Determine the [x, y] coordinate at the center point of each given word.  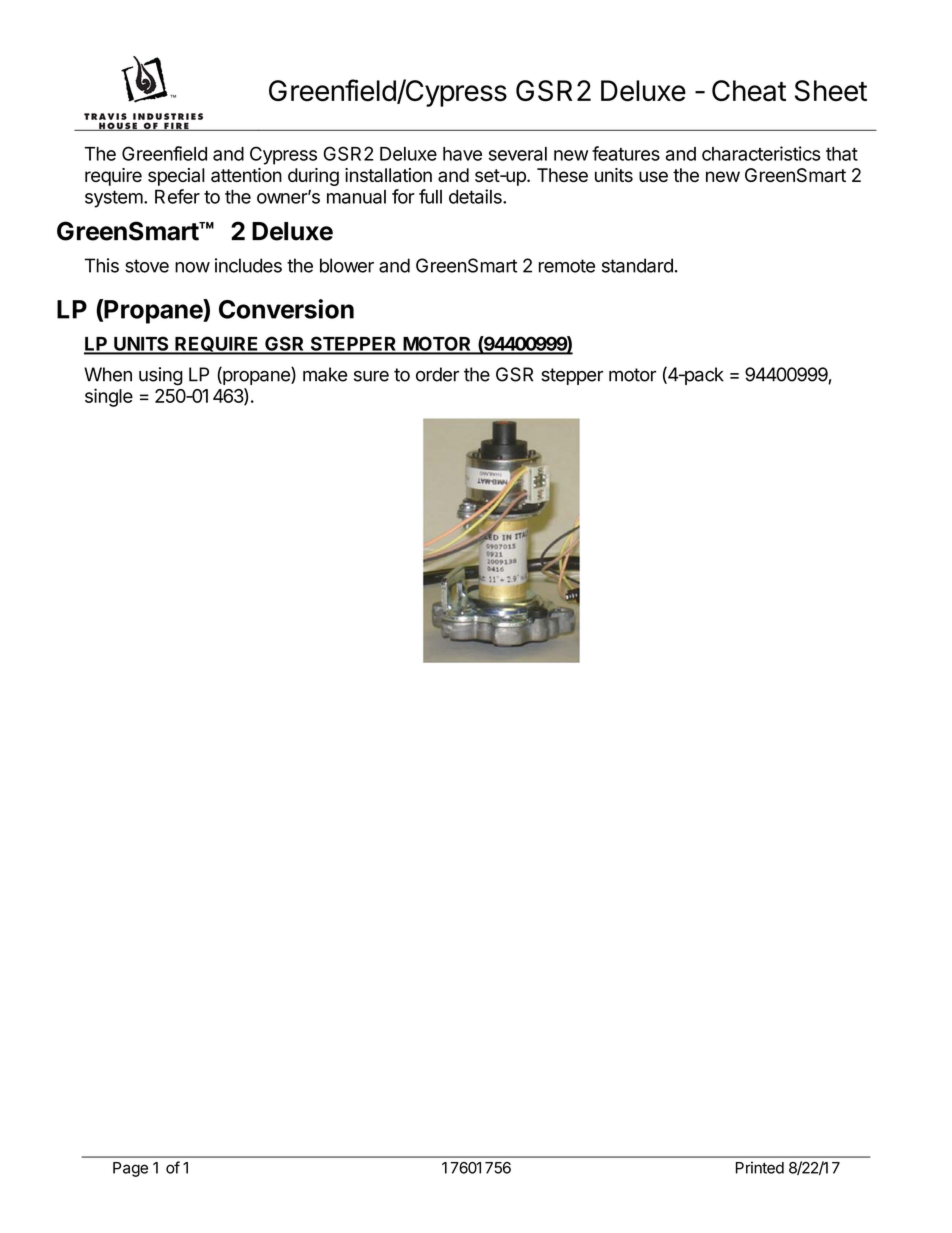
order [437, 374]
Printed [760, 1167]
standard [637, 265]
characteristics [761, 153]
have [462, 154]
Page [130, 1169]
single [109, 397]
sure [371, 376]
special [176, 177]
